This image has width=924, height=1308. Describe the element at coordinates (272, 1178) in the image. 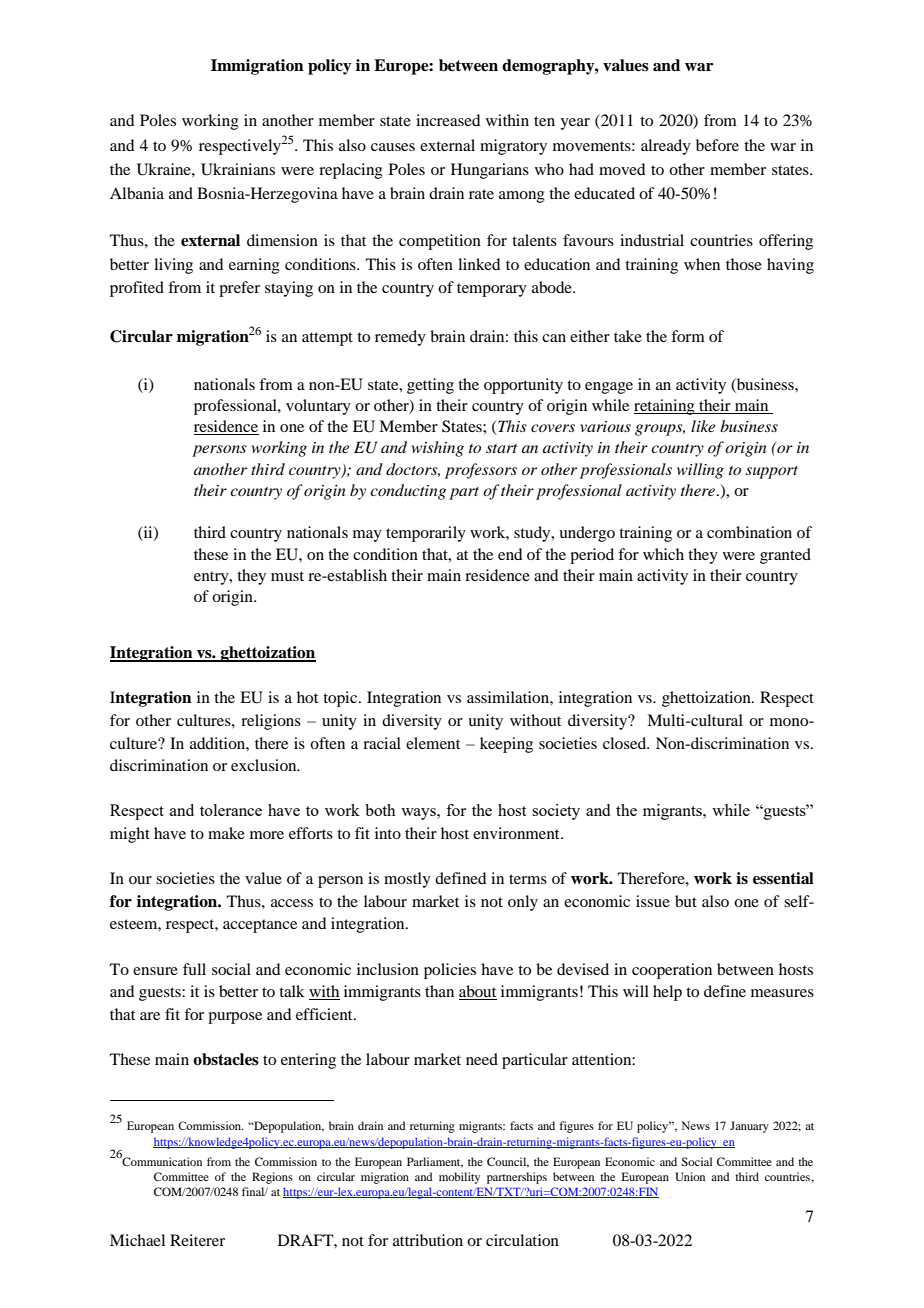

I see `Regions` at that location.
